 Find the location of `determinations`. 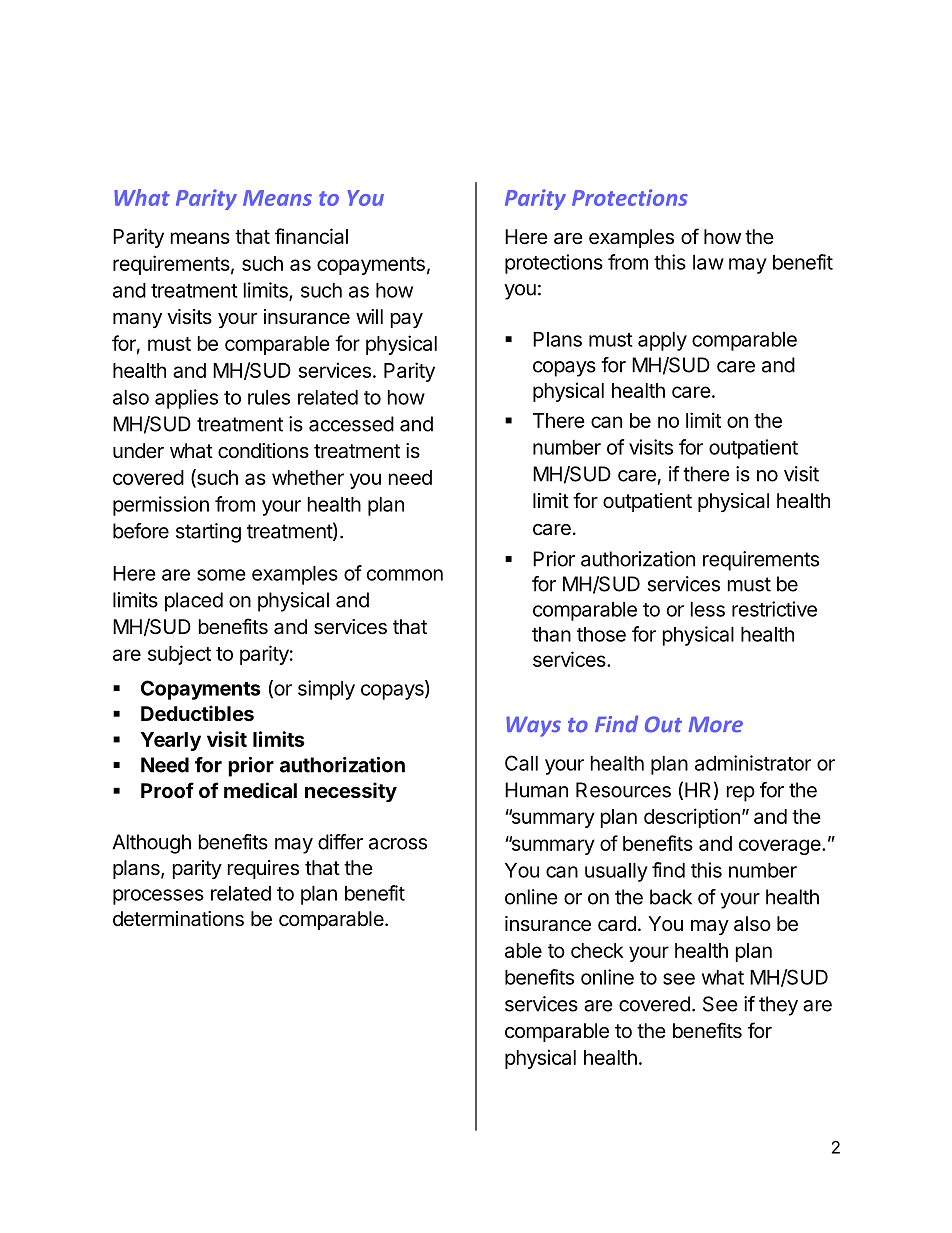

determinations is located at coordinates (178, 919).
